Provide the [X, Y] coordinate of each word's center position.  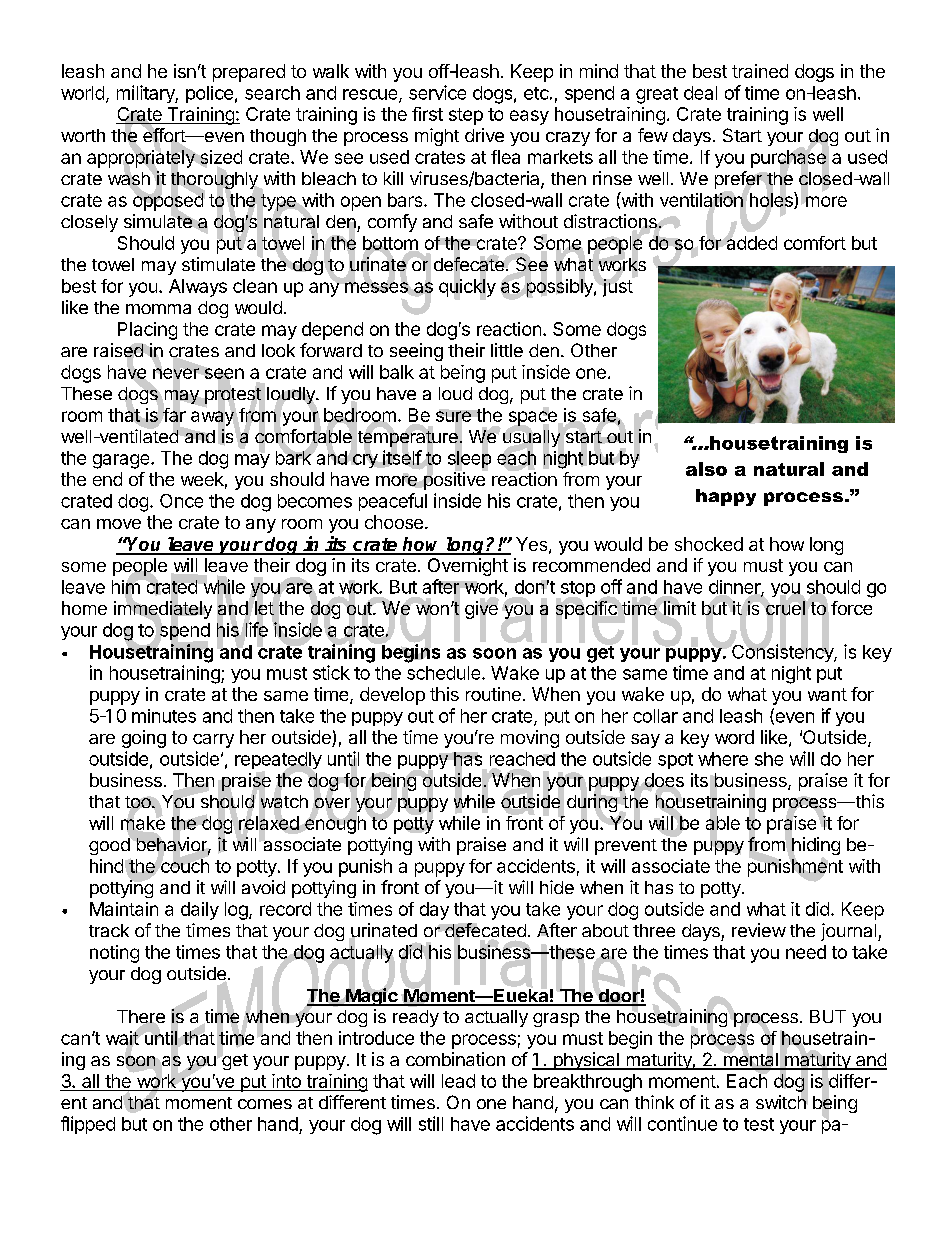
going [144, 739]
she [769, 759]
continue [682, 1123]
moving [530, 739]
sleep [469, 460]
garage [122, 461]
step [466, 116]
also [706, 469]
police [209, 94]
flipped [88, 1125]
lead [458, 1081]
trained [760, 71]
